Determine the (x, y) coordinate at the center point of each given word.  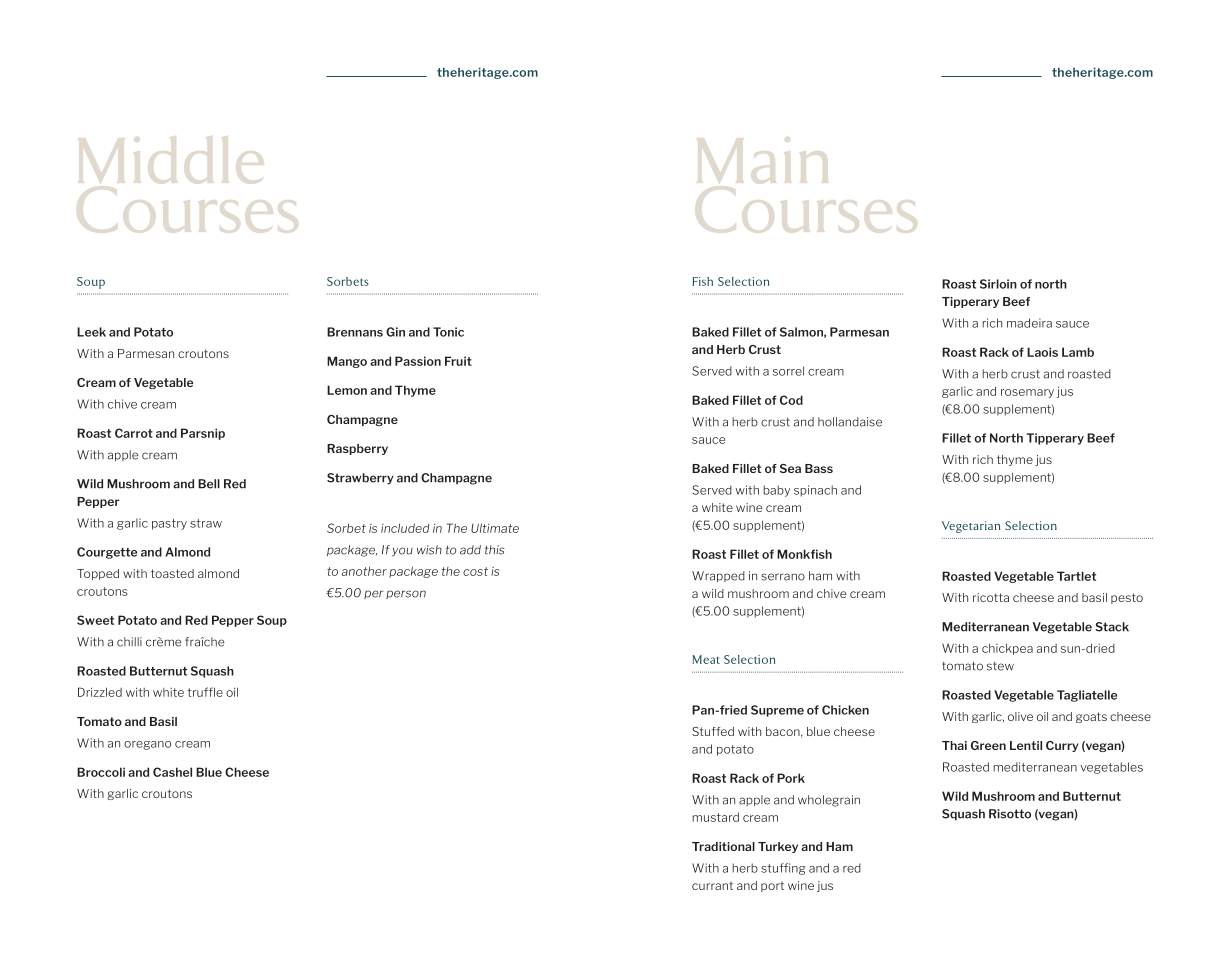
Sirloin (998, 284)
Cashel (172, 772)
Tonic (448, 332)
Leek (91, 332)
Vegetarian (971, 527)
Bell (209, 484)
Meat (706, 659)
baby (776, 491)
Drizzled (100, 692)
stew (1000, 666)
